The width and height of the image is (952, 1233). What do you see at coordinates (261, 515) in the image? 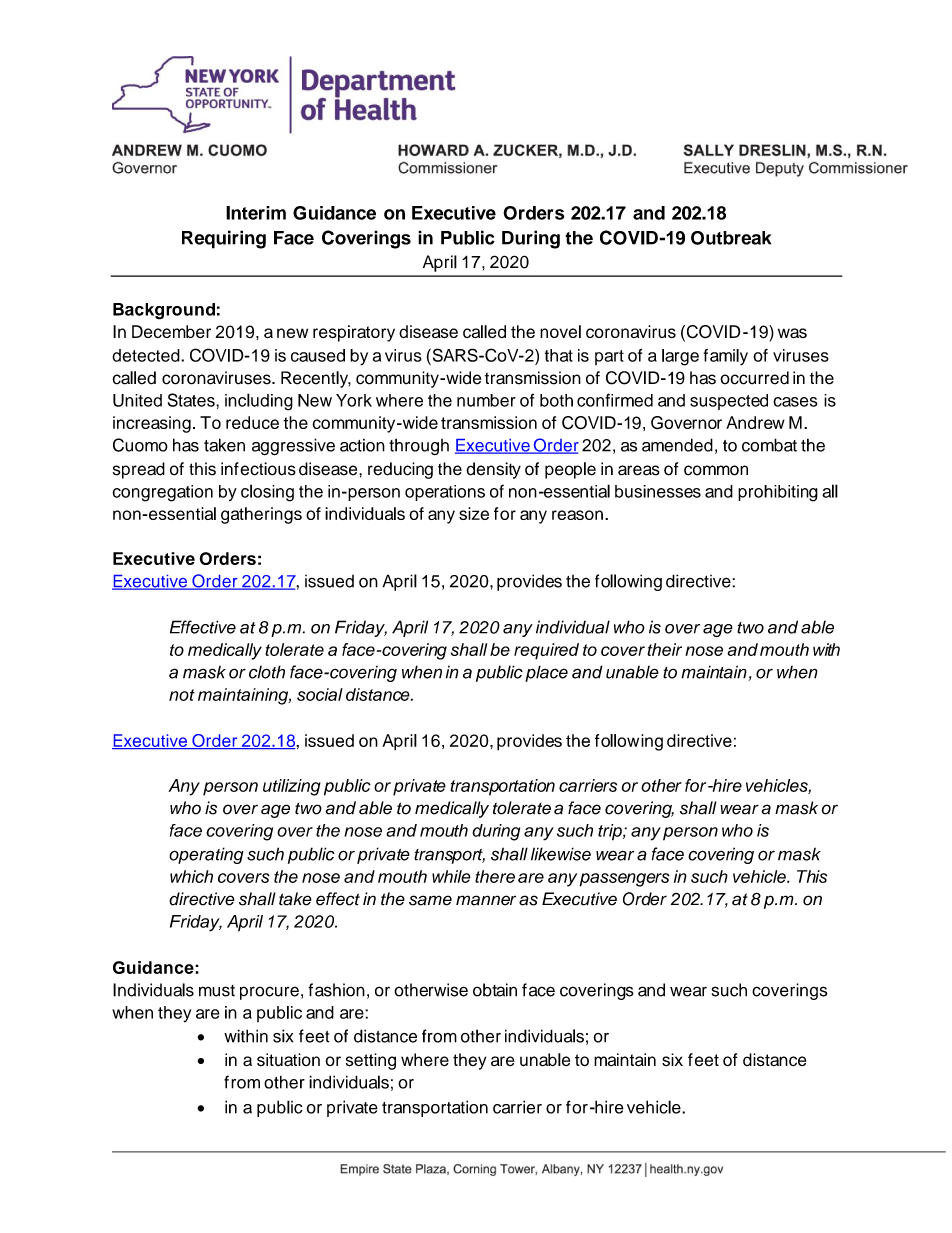
I see `gatherings` at bounding box center [261, 515].
